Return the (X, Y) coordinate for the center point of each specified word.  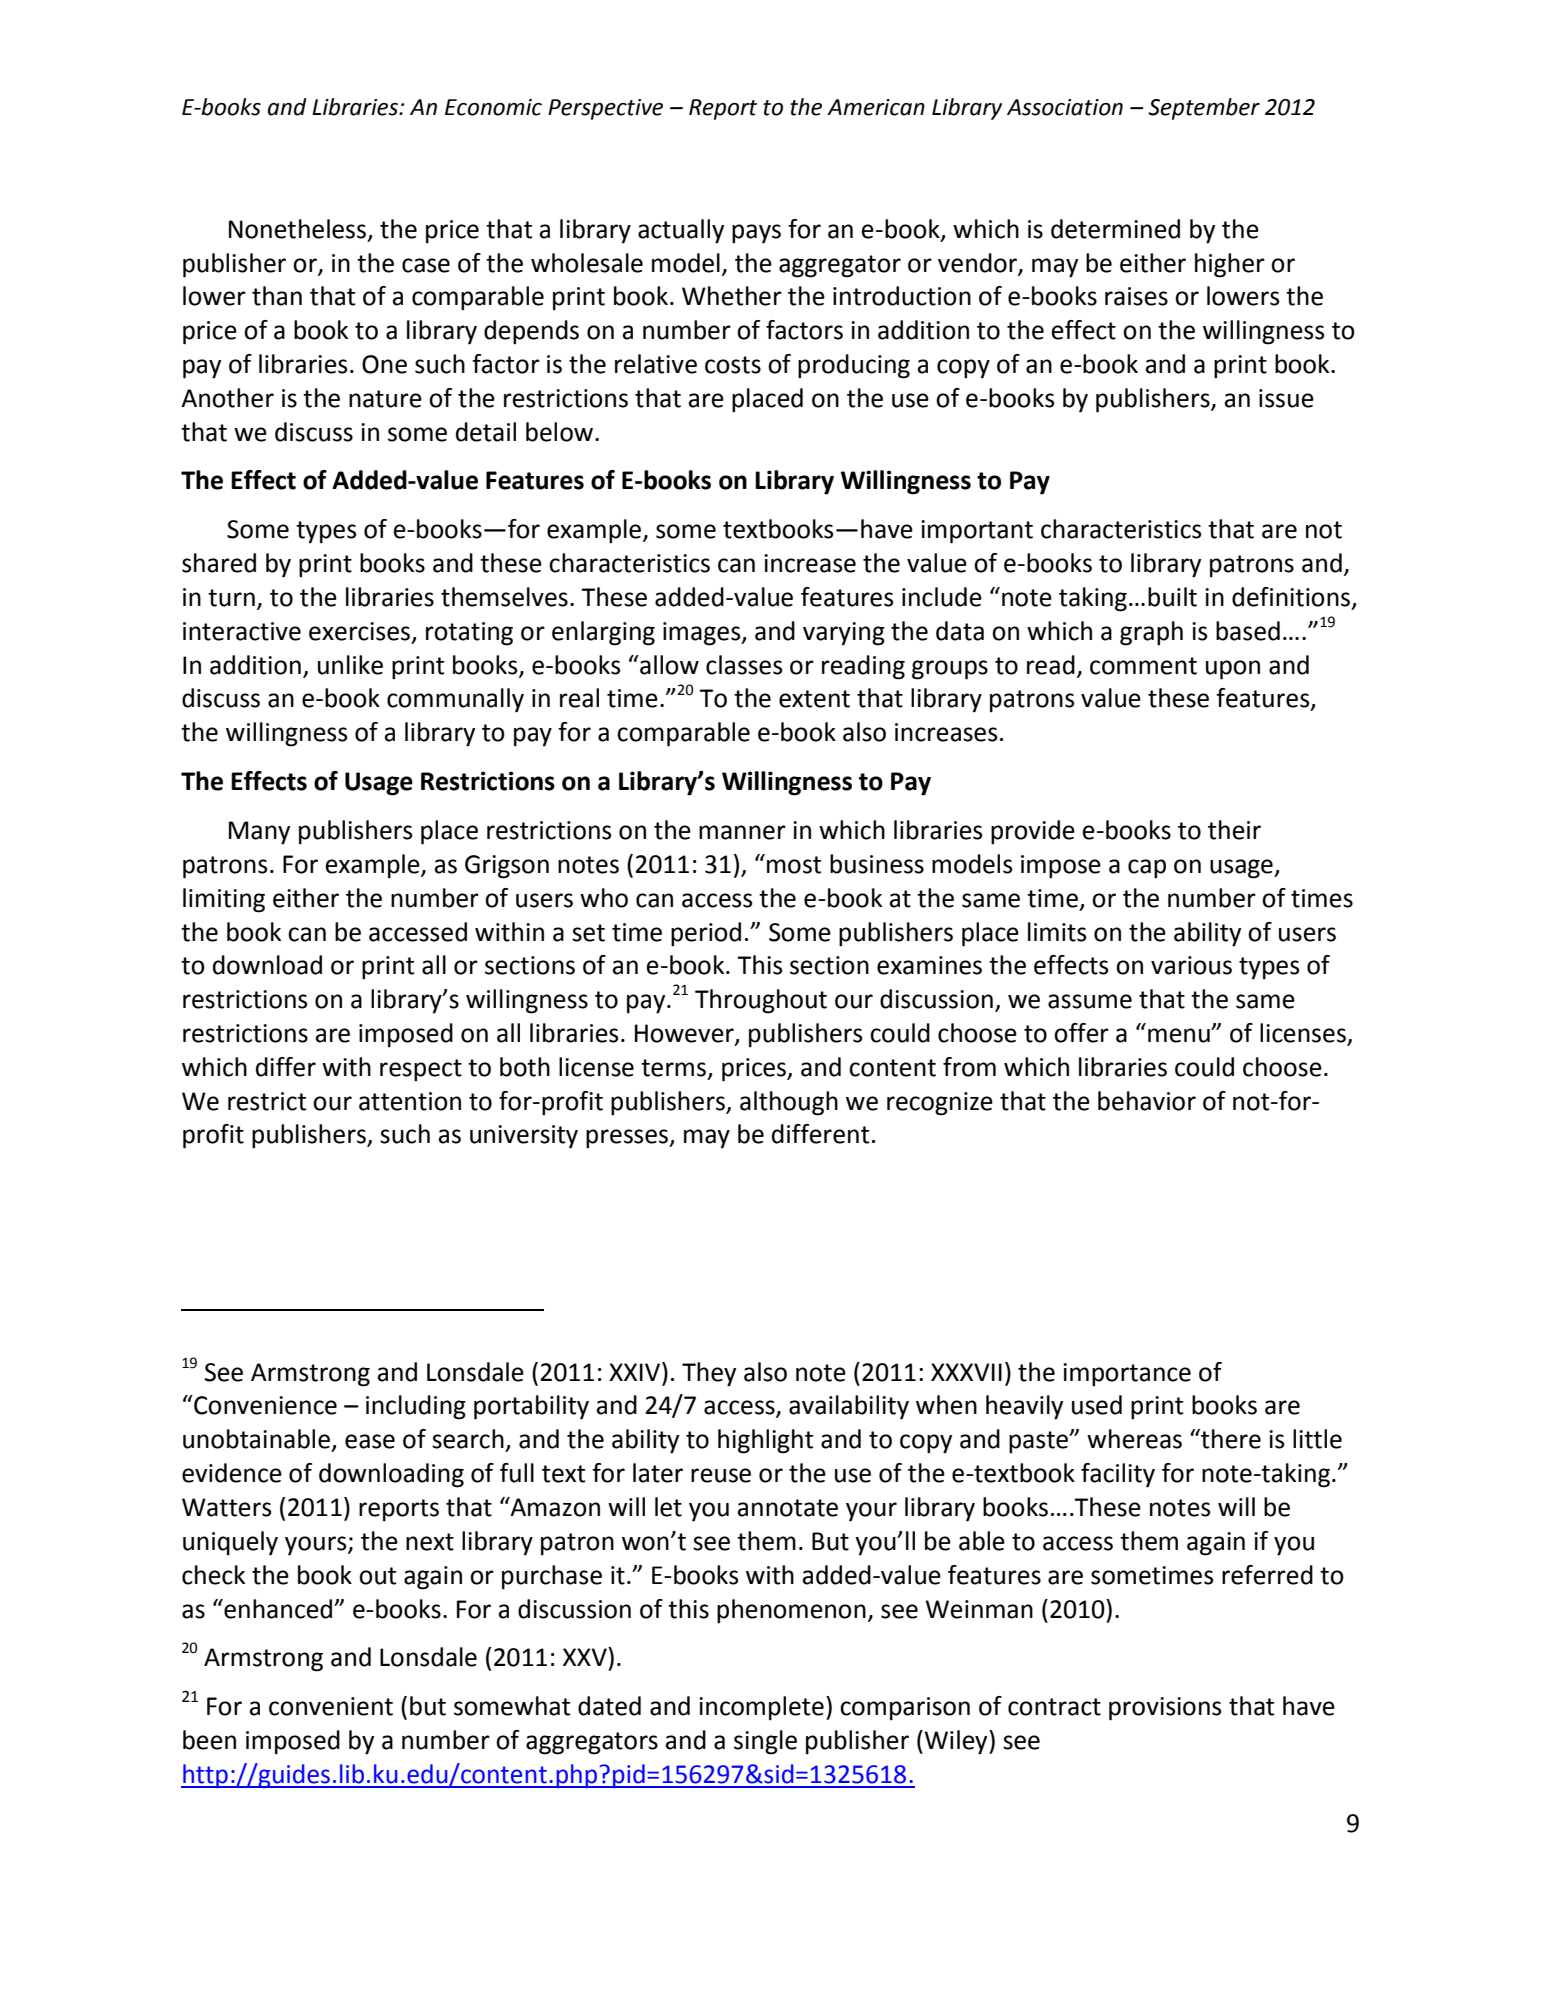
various (1191, 965)
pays (756, 234)
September (1204, 109)
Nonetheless (297, 229)
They (709, 1374)
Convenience (264, 1405)
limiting (224, 900)
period (706, 934)
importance (1127, 1375)
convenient (331, 1706)
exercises (361, 632)
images (703, 634)
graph (1151, 633)
